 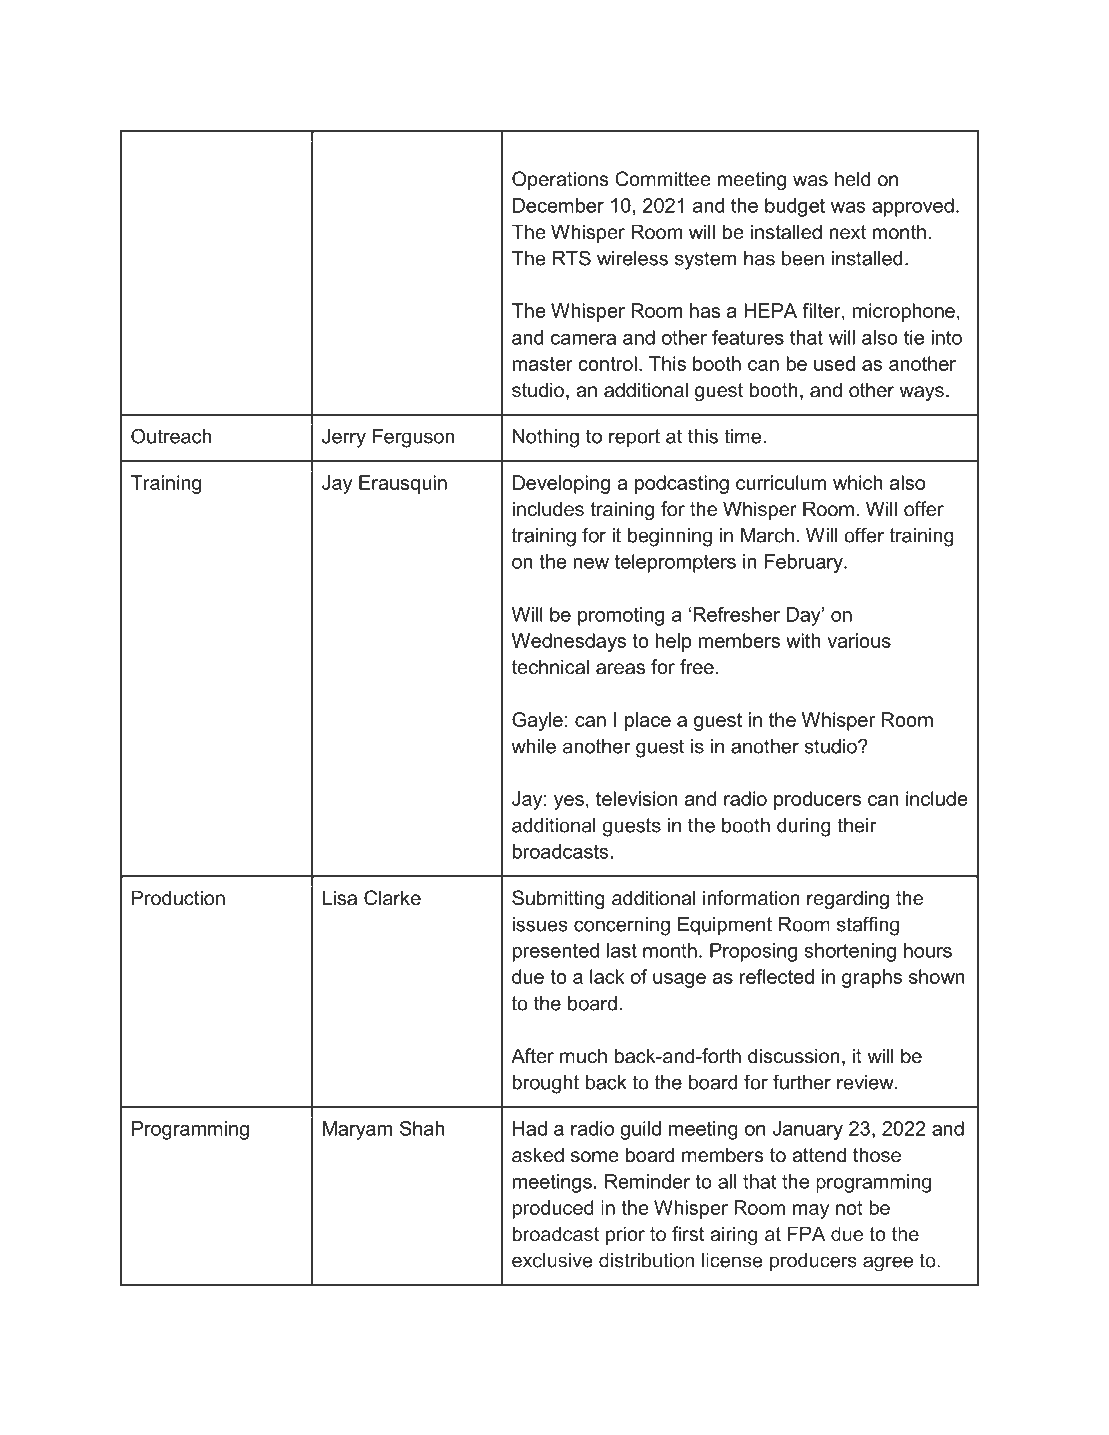 What do you see at coordinates (560, 180) in the screenshot?
I see `Operations` at bounding box center [560, 180].
